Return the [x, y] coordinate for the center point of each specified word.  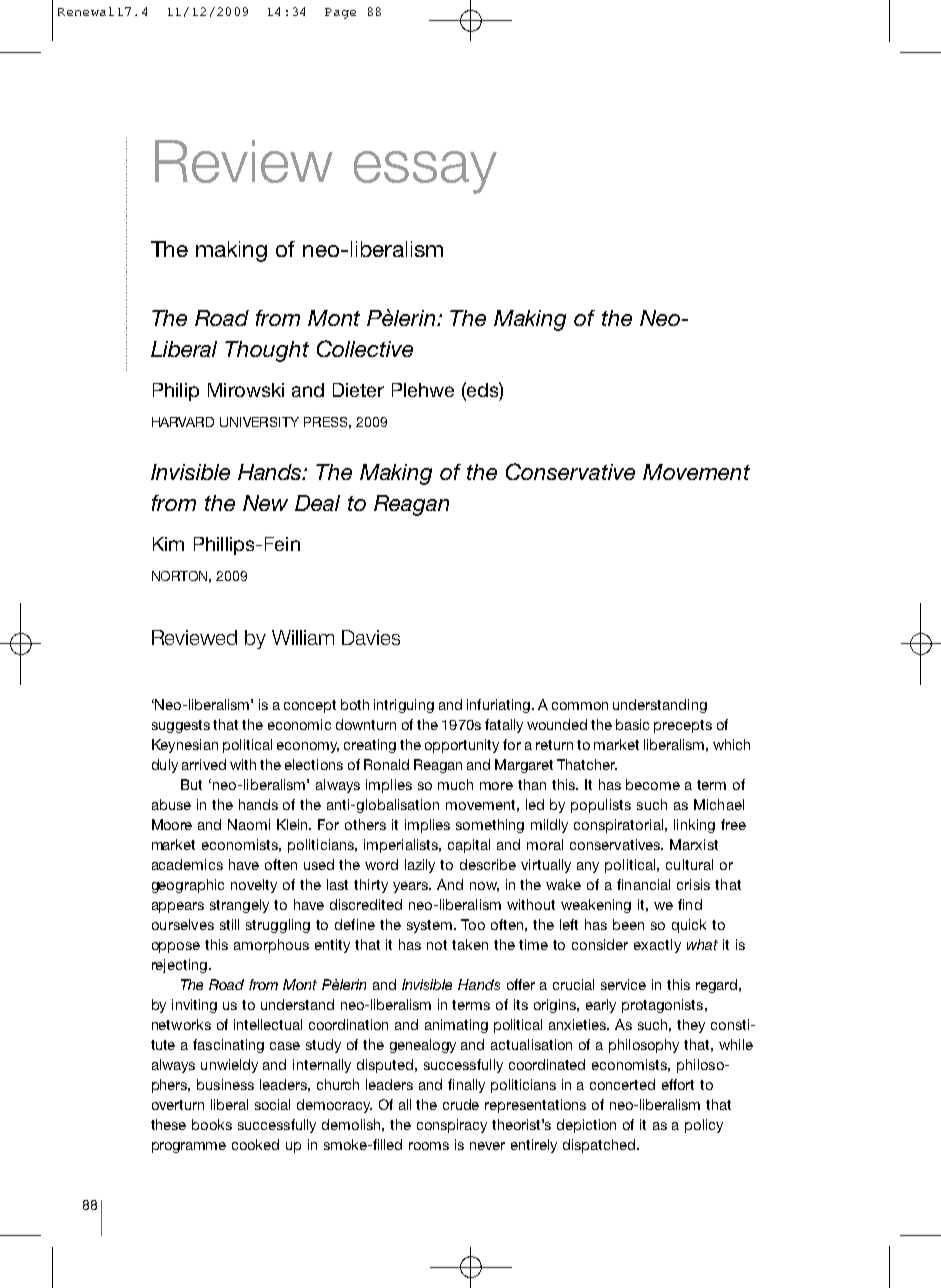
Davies [371, 637]
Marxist [694, 844]
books [212, 1124]
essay [425, 172]
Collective [365, 348]
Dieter [358, 390]
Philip [176, 392]
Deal [317, 503]
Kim [168, 544]
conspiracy [452, 1126]
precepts [683, 726]
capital [469, 846]
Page [340, 13]
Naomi [249, 824]
